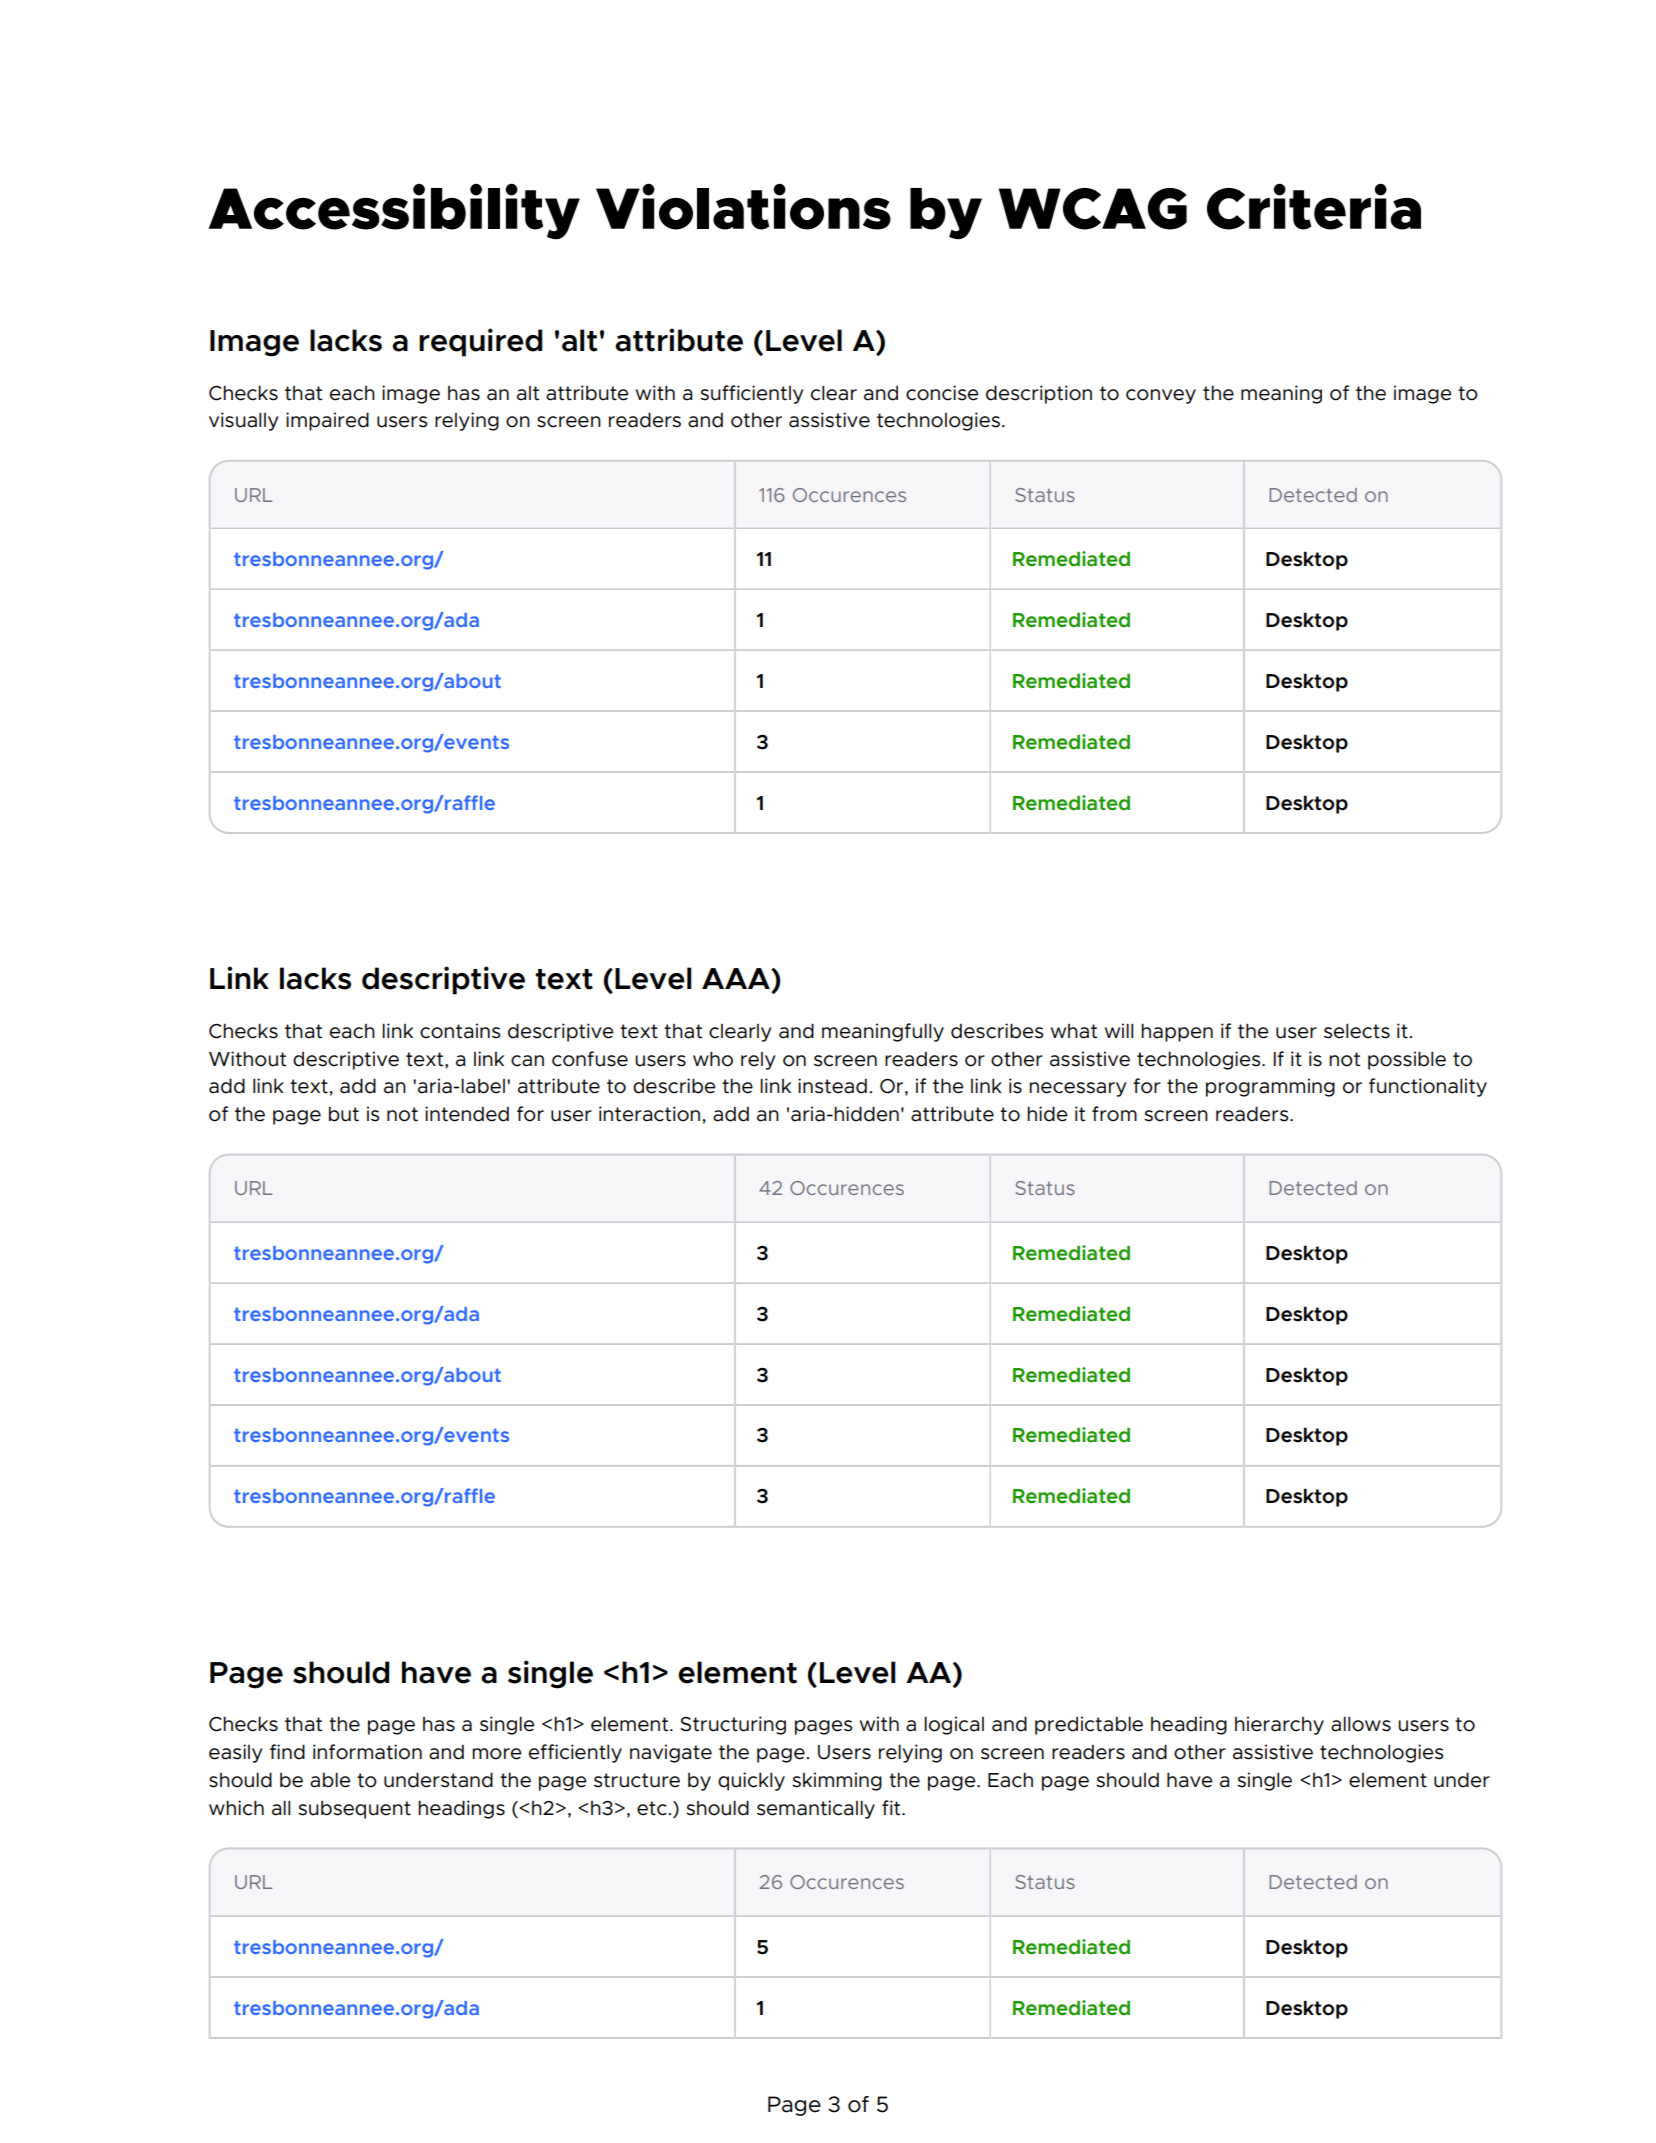  What do you see at coordinates (367, 1752) in the screenshot?
I see `information` at bounding box center [367, 1752].
